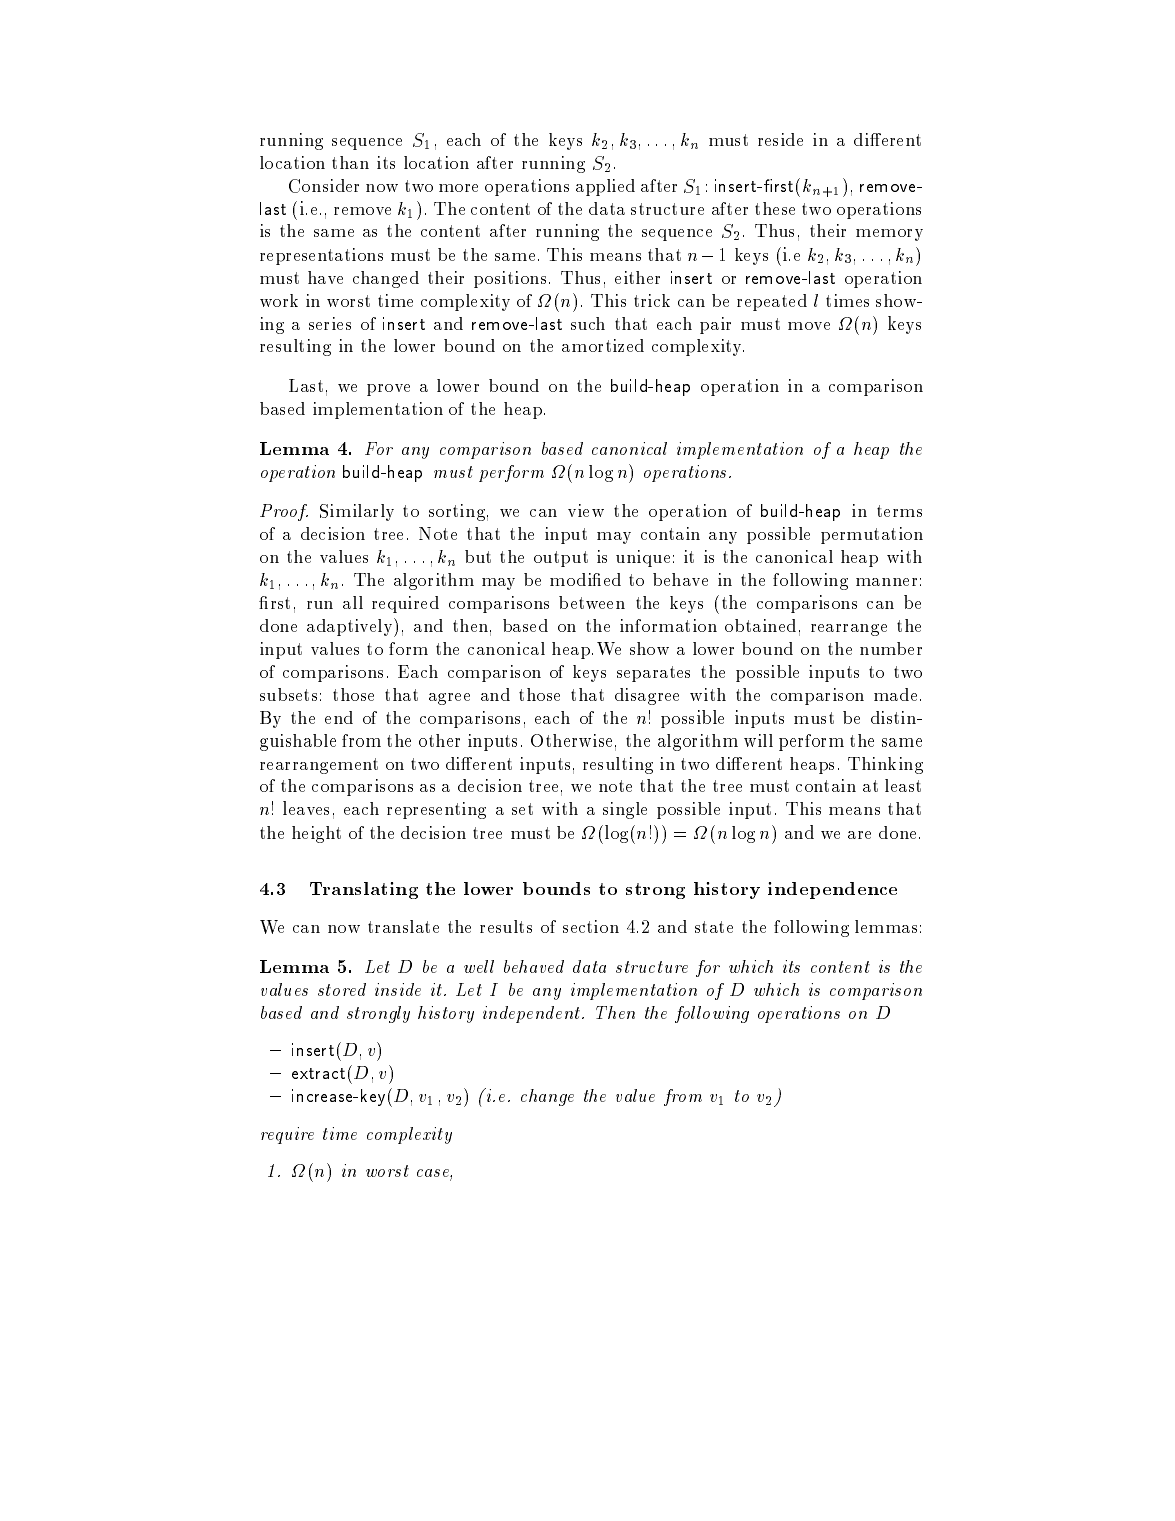  I want to click on reside, so click(780, 139).
